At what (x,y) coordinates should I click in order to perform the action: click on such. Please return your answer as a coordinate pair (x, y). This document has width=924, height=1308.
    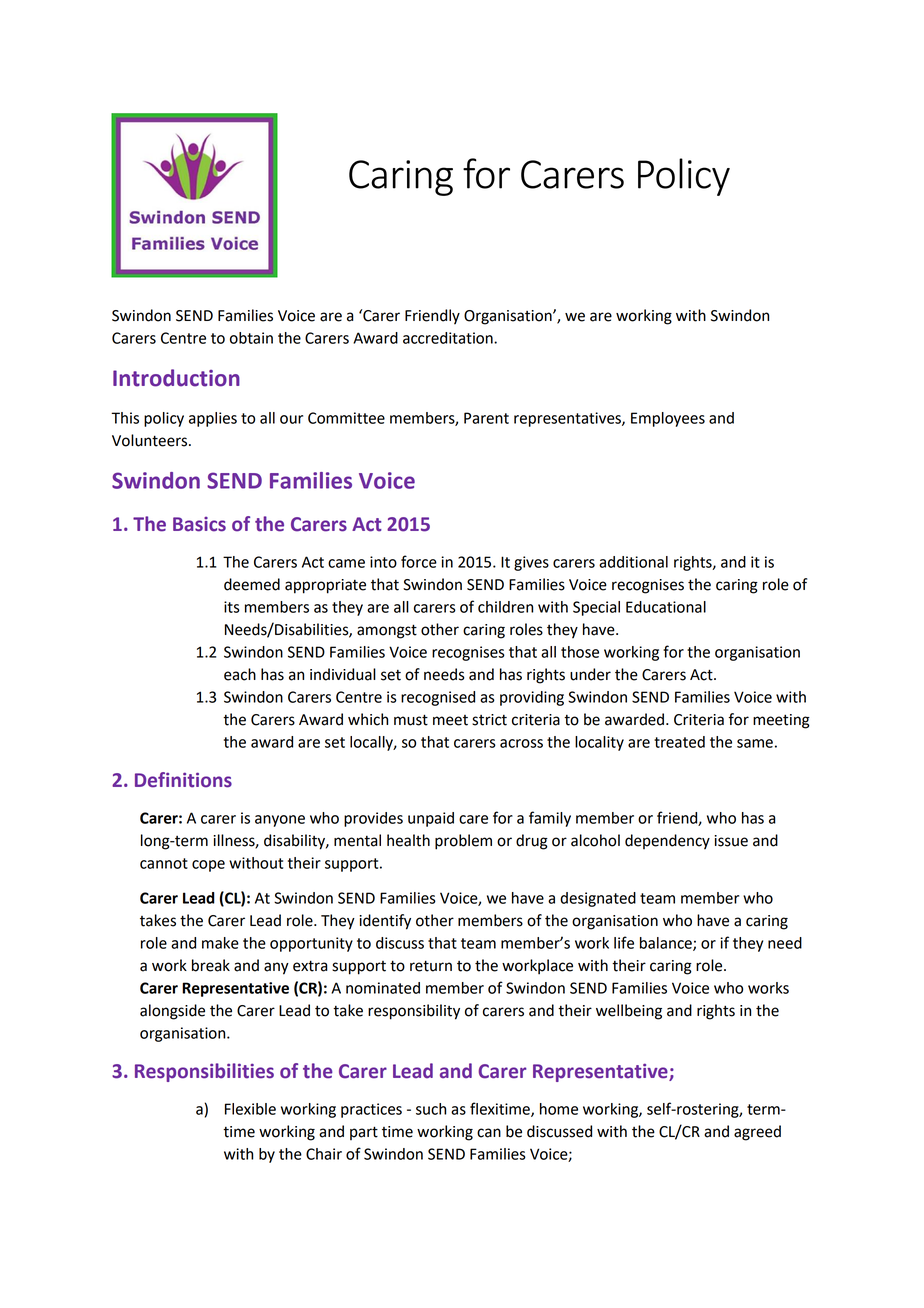
    Looking at the image, I should click on (431, 1109).
